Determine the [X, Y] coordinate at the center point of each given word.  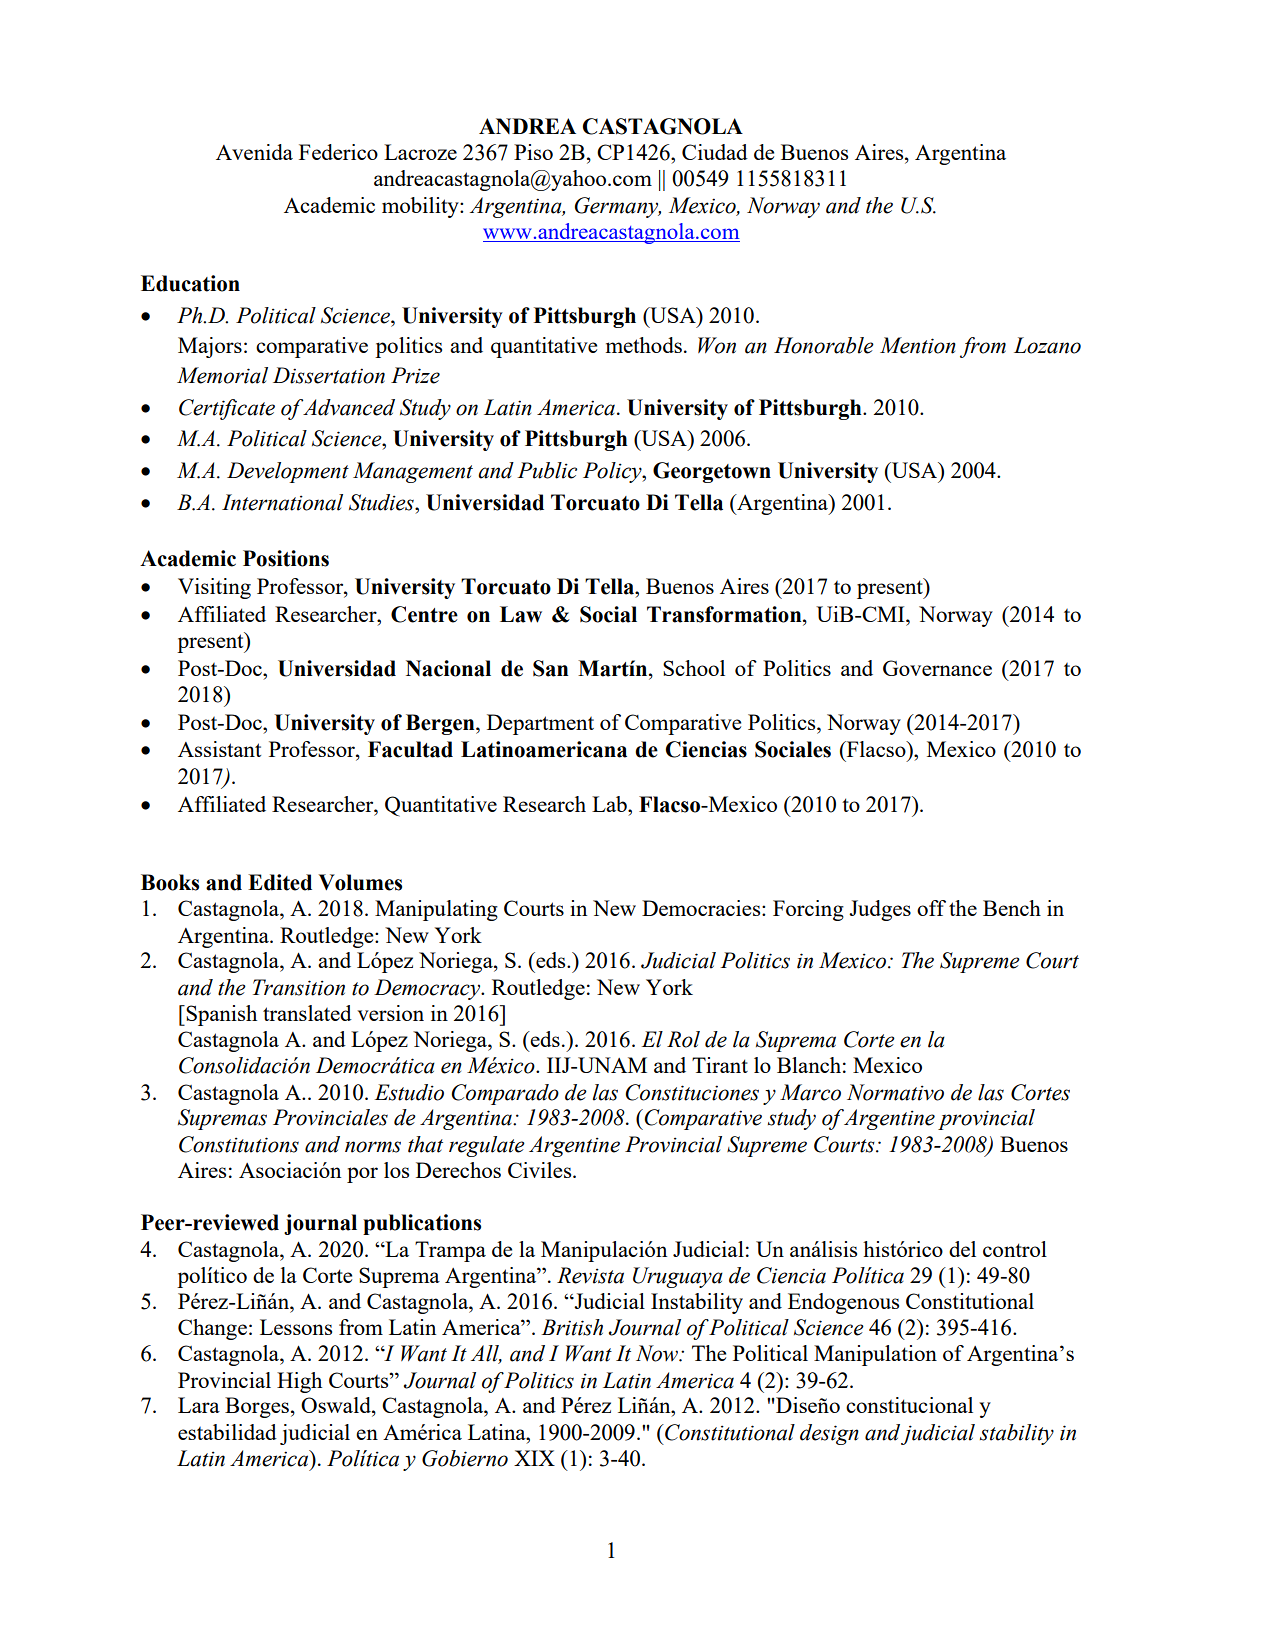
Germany [618, 207]
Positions [286, 558]
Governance [937, 668]
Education [190, 283]
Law [521, 614]
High [299, 1382]
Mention [918, 345]
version [390, 1013]
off [931, 908]
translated [307, 1013]
